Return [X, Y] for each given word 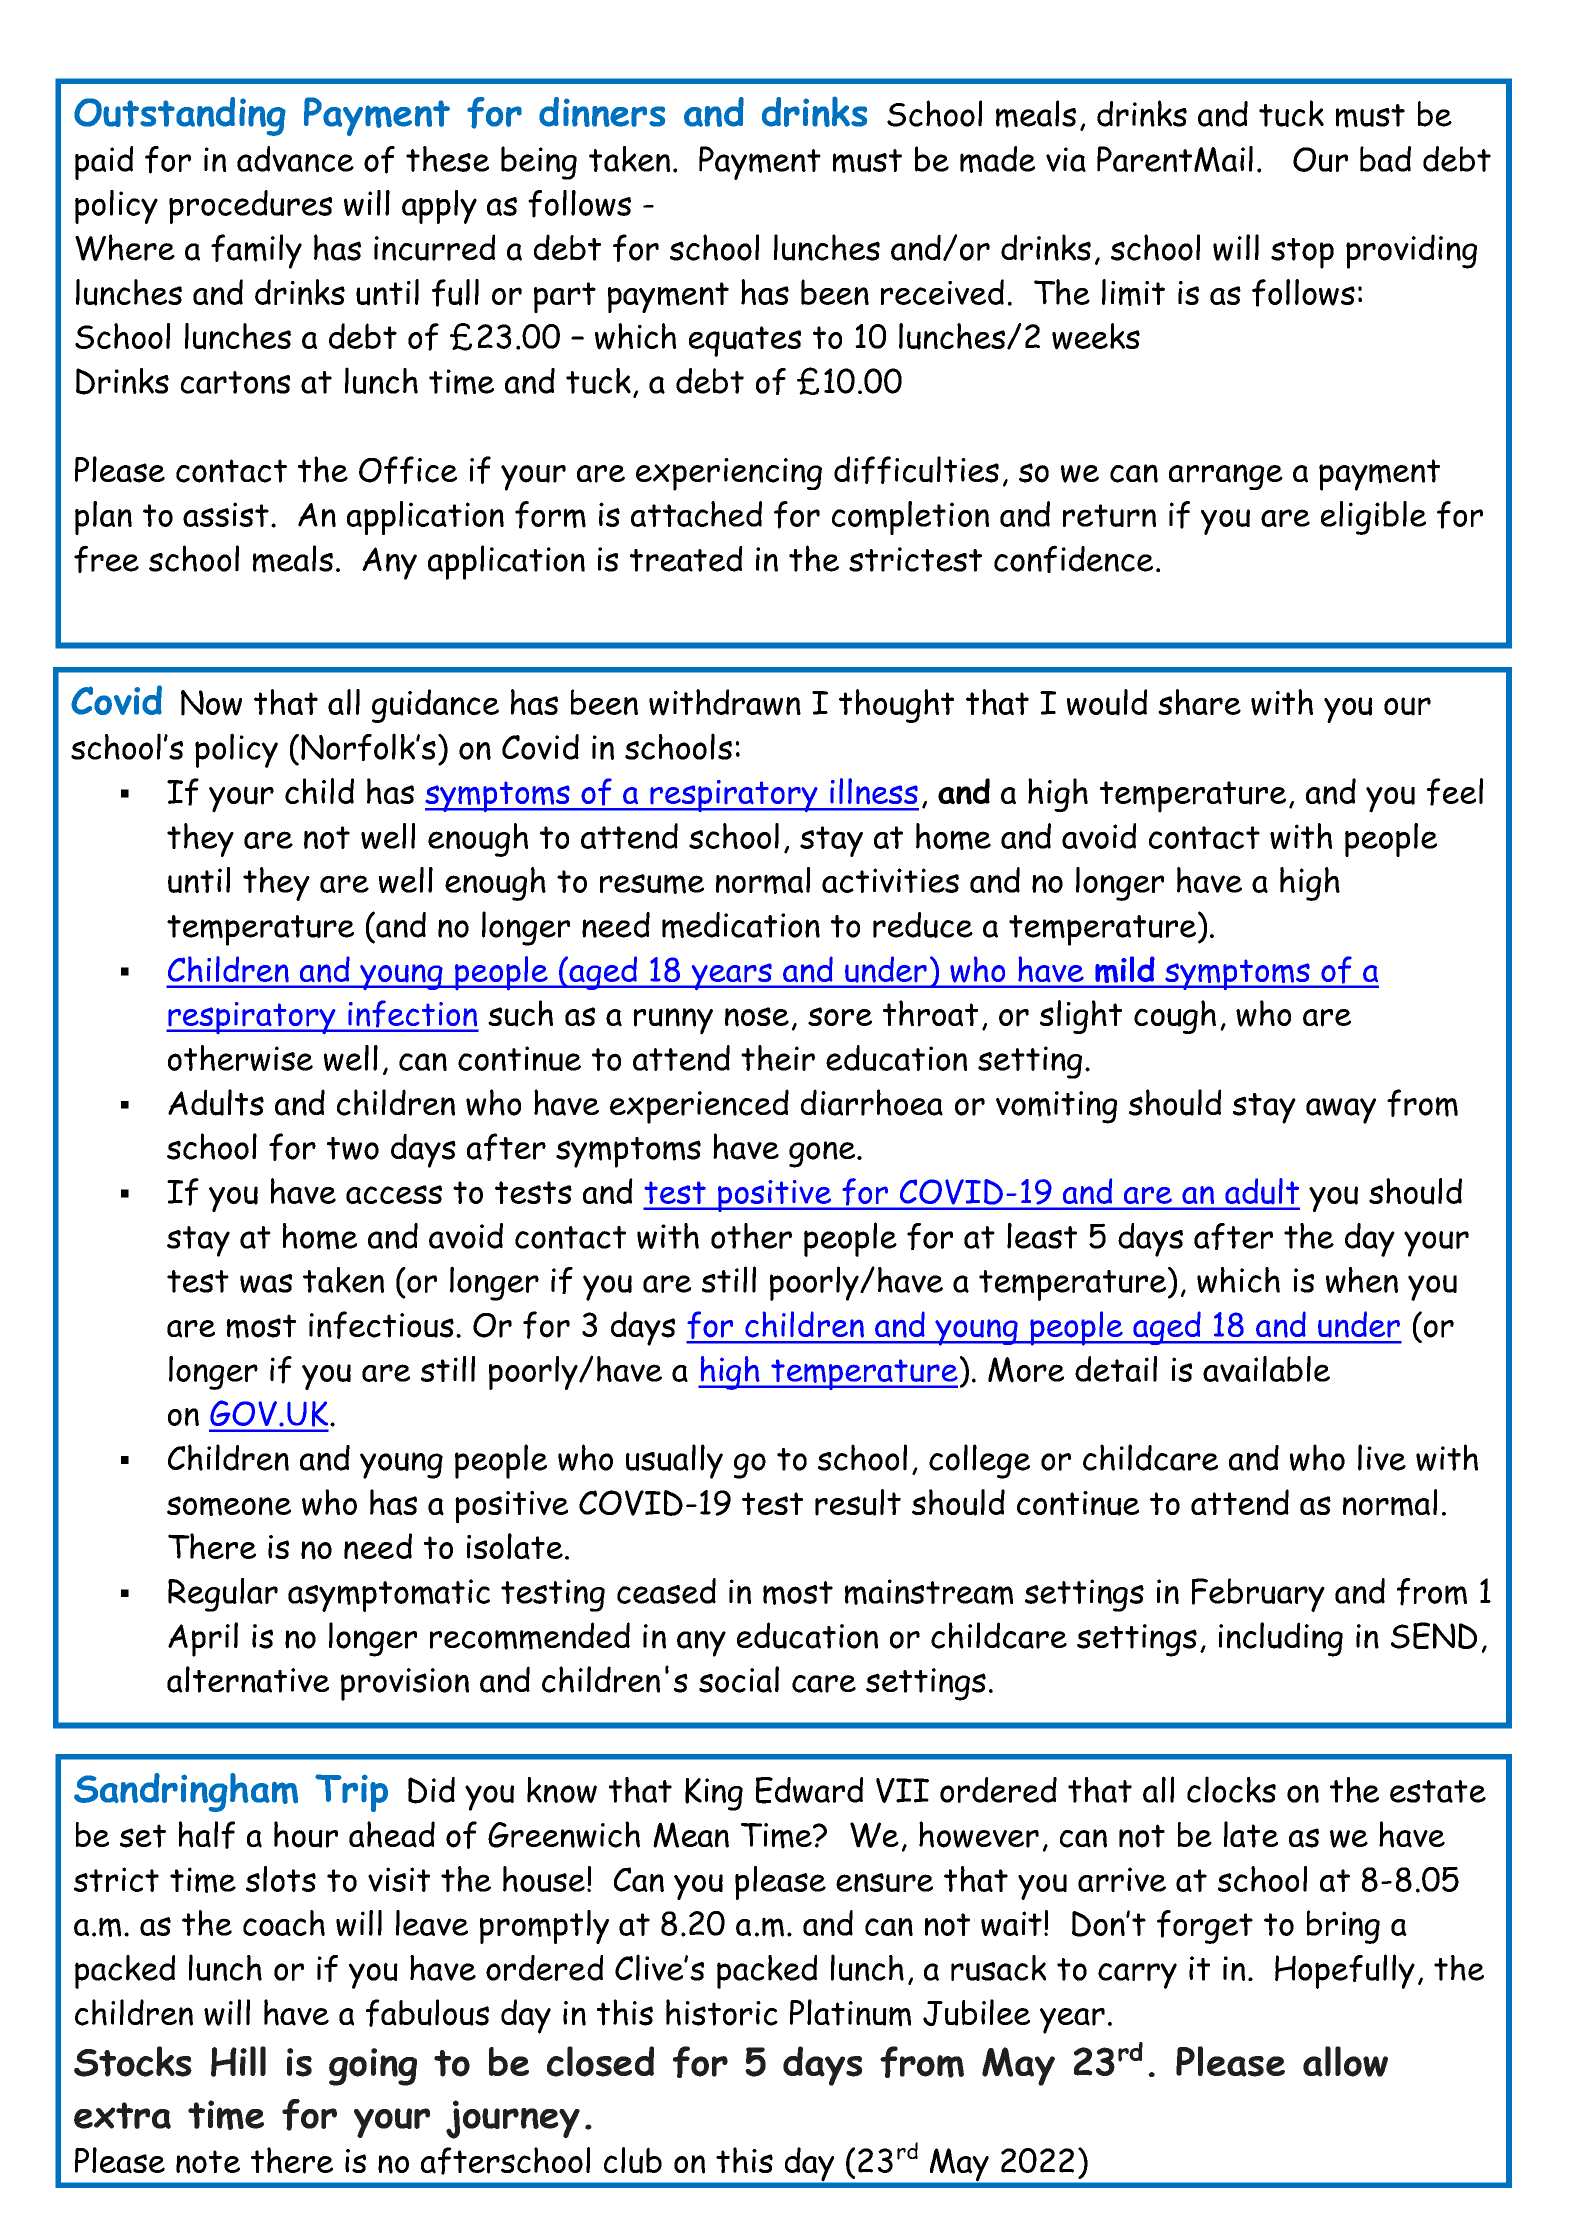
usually [674, 1461]
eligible [1373, 518]
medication [741, 925]
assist [226, 514]
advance [295, 159]
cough [1175, 1017]
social [739, 1679]
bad [1385, 159]
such [520, 1013]
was [266, 1283]
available [1266, 1369]
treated [686, 559]
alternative [248, 1679]
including [1281, 1639]
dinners [602, 112]
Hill [238, 2061]
